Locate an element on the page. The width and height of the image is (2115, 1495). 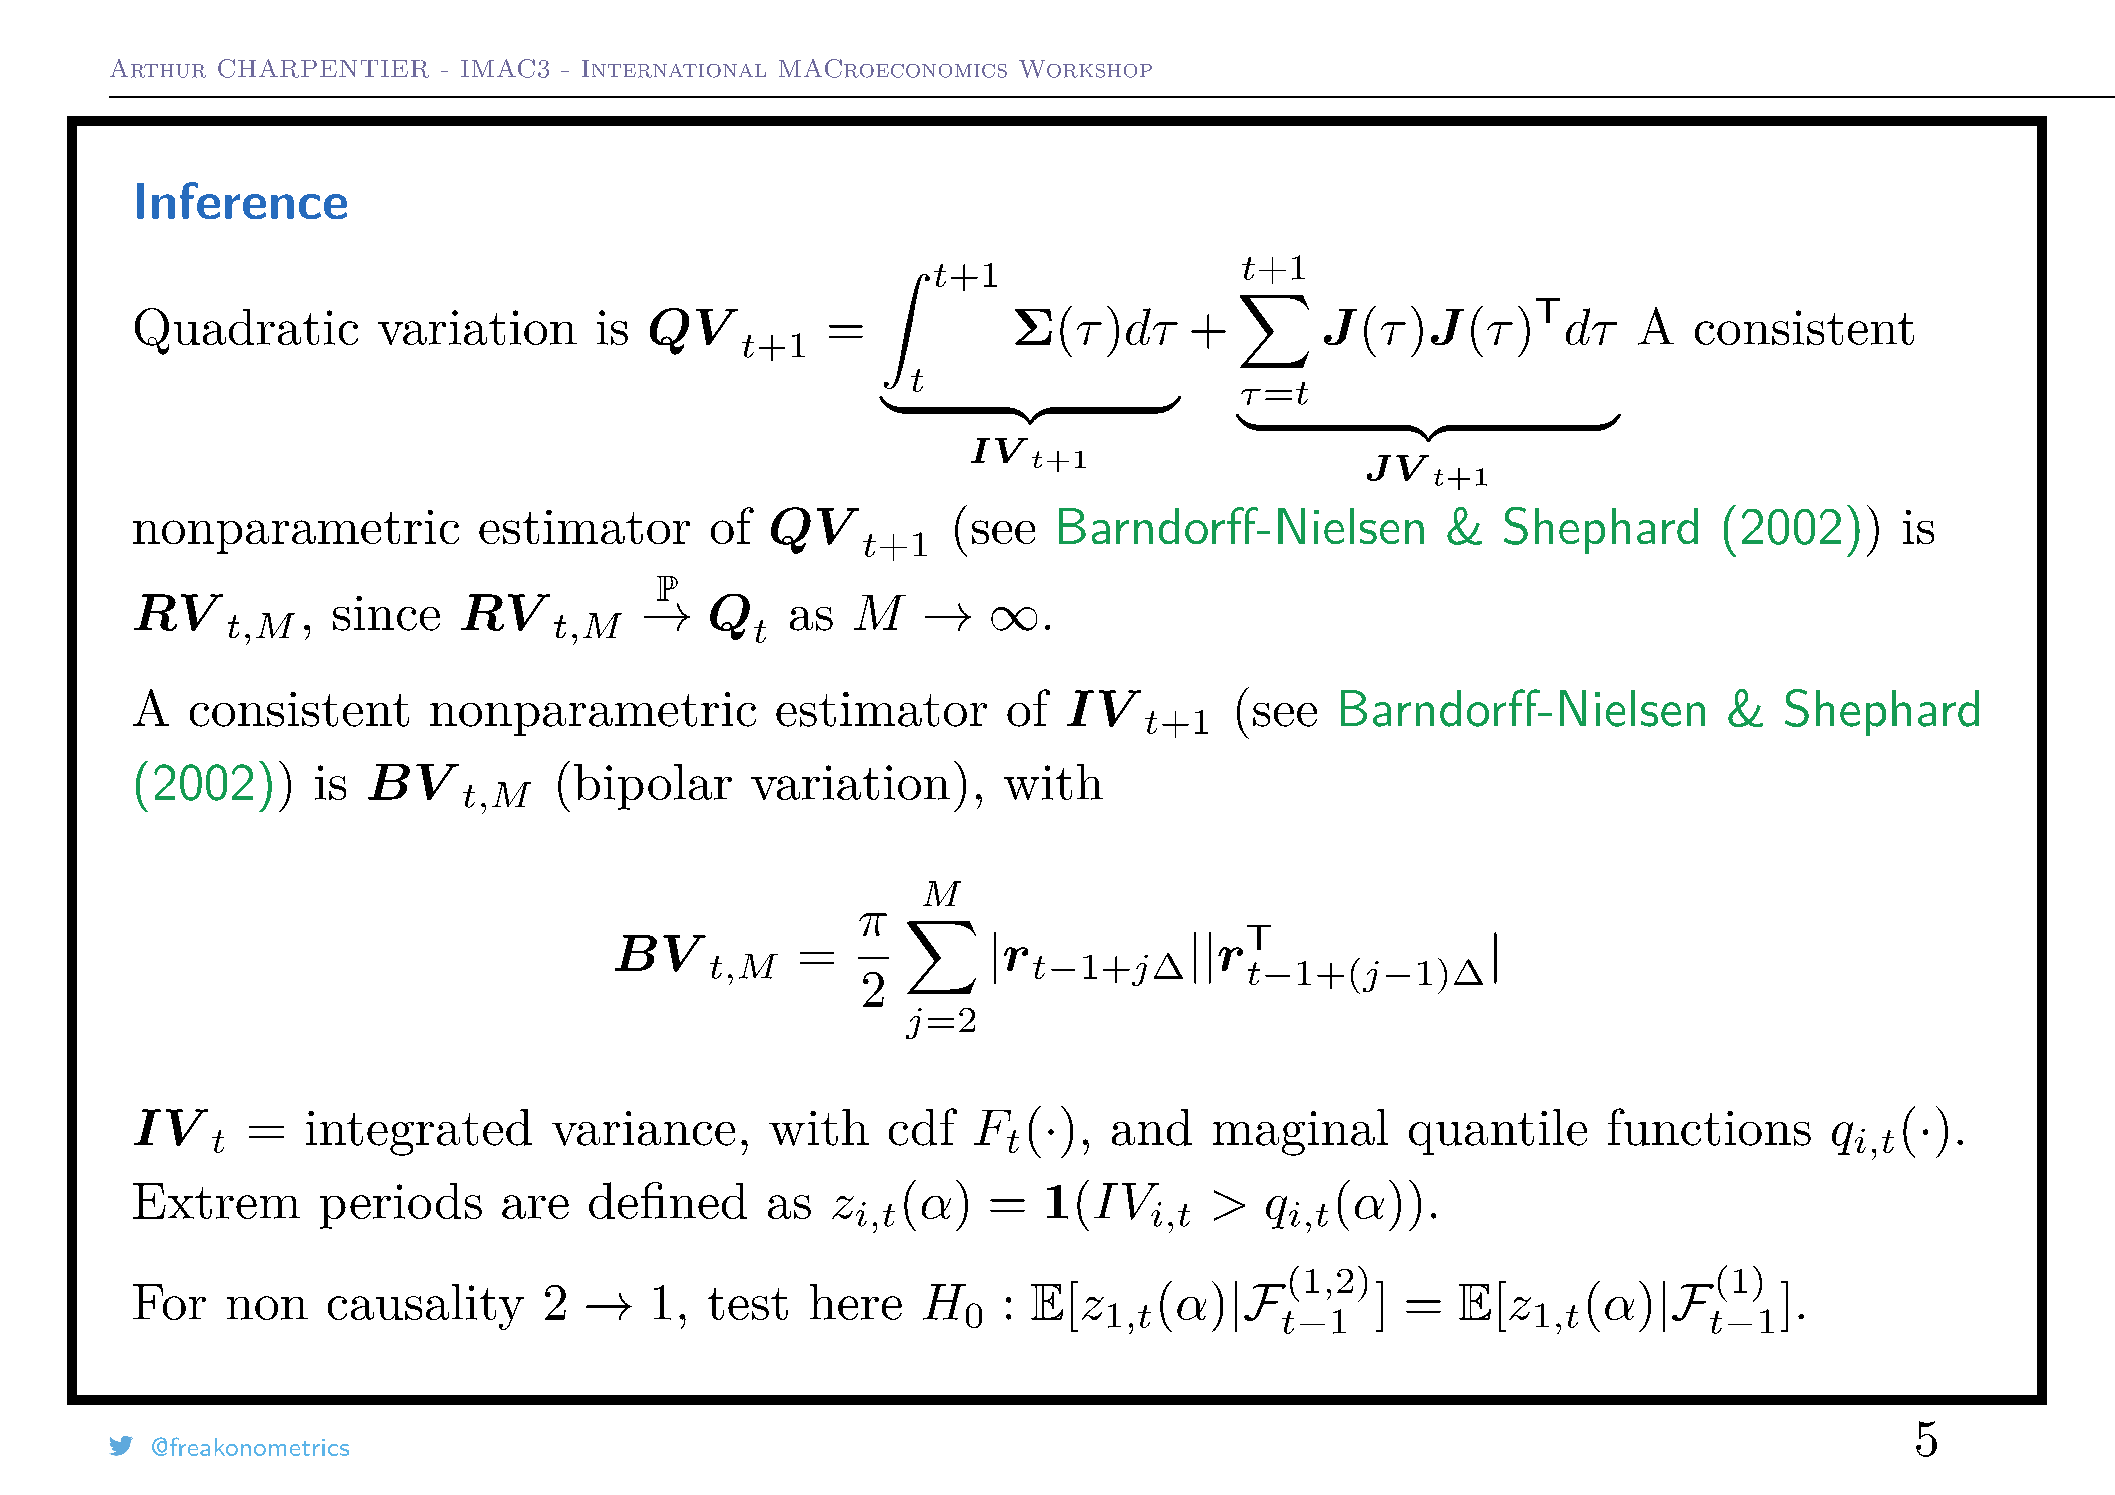
integrated is located at coordinates (419, 1132).
